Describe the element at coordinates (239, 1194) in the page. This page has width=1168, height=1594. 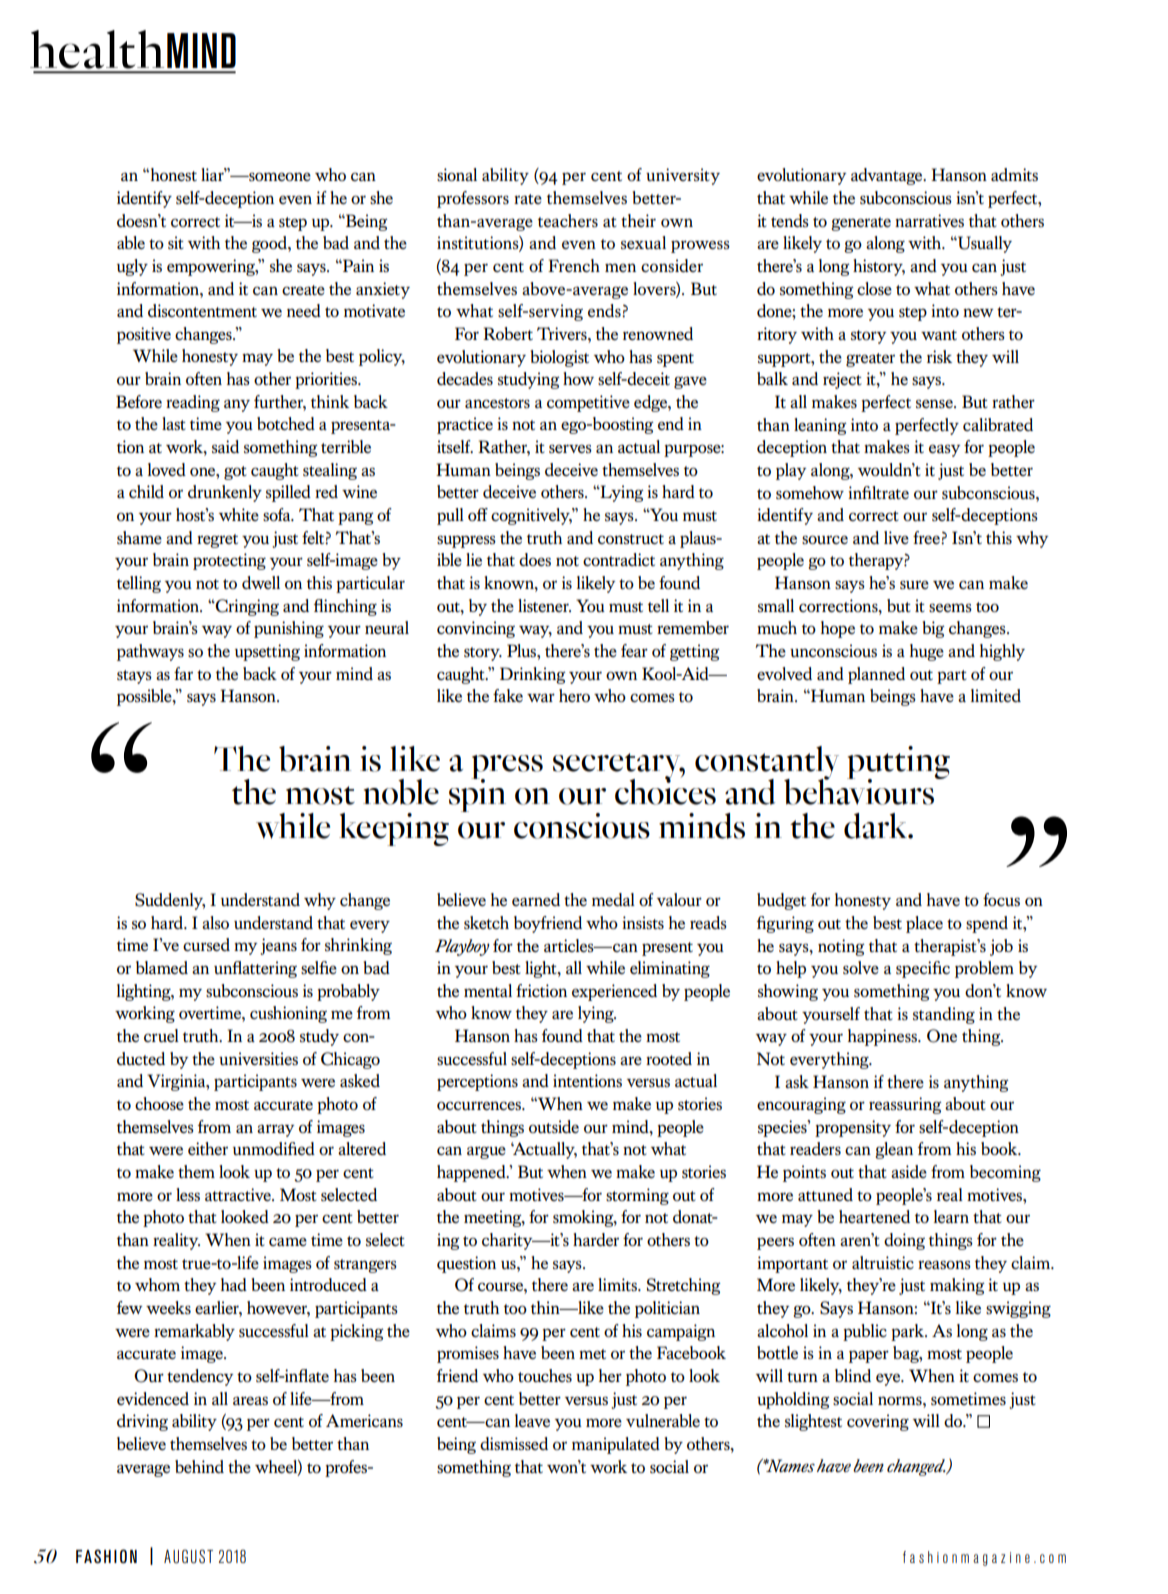
I see `attractive` at that location.
